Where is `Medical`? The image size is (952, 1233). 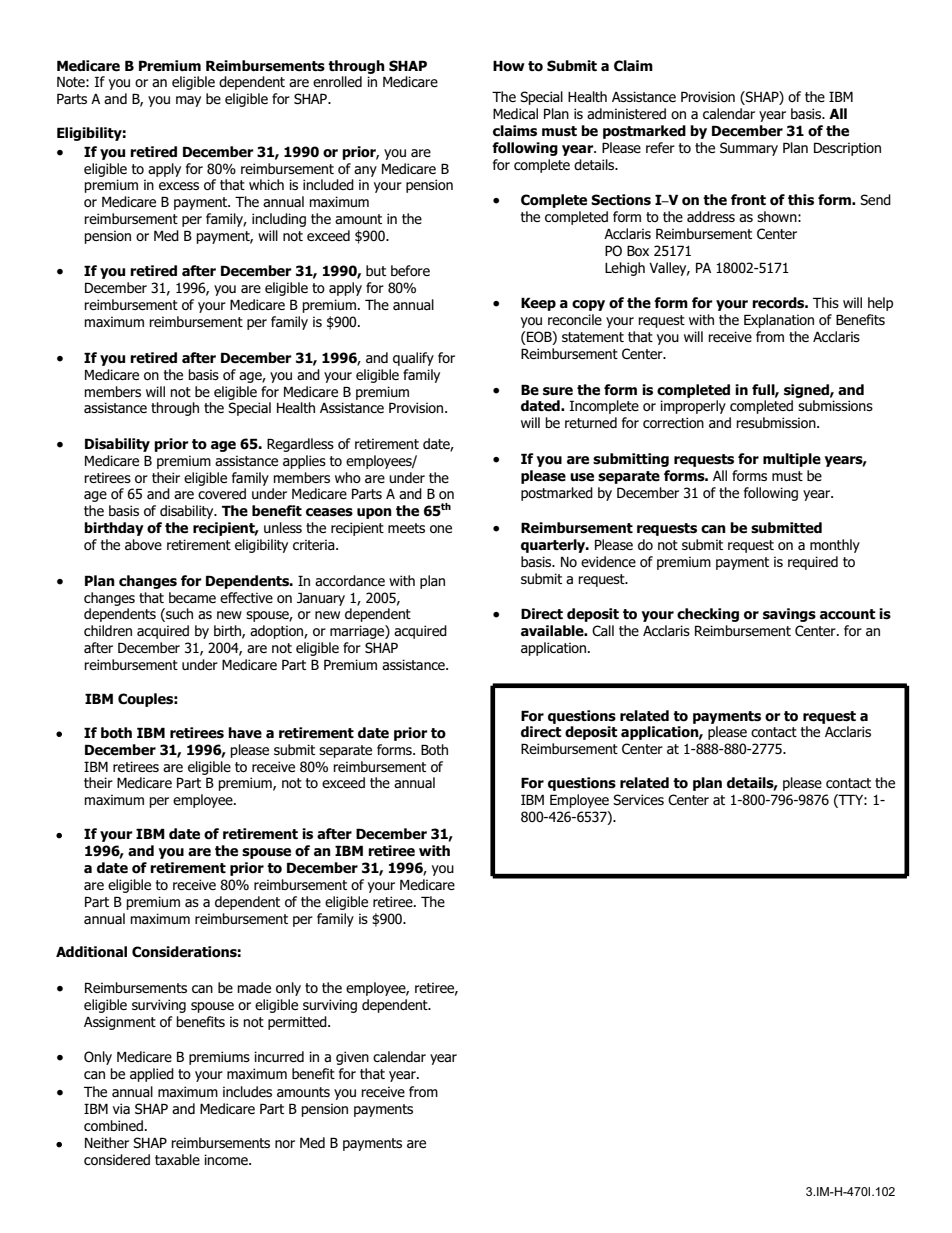
Medical is located at coordinates (515, 113).
